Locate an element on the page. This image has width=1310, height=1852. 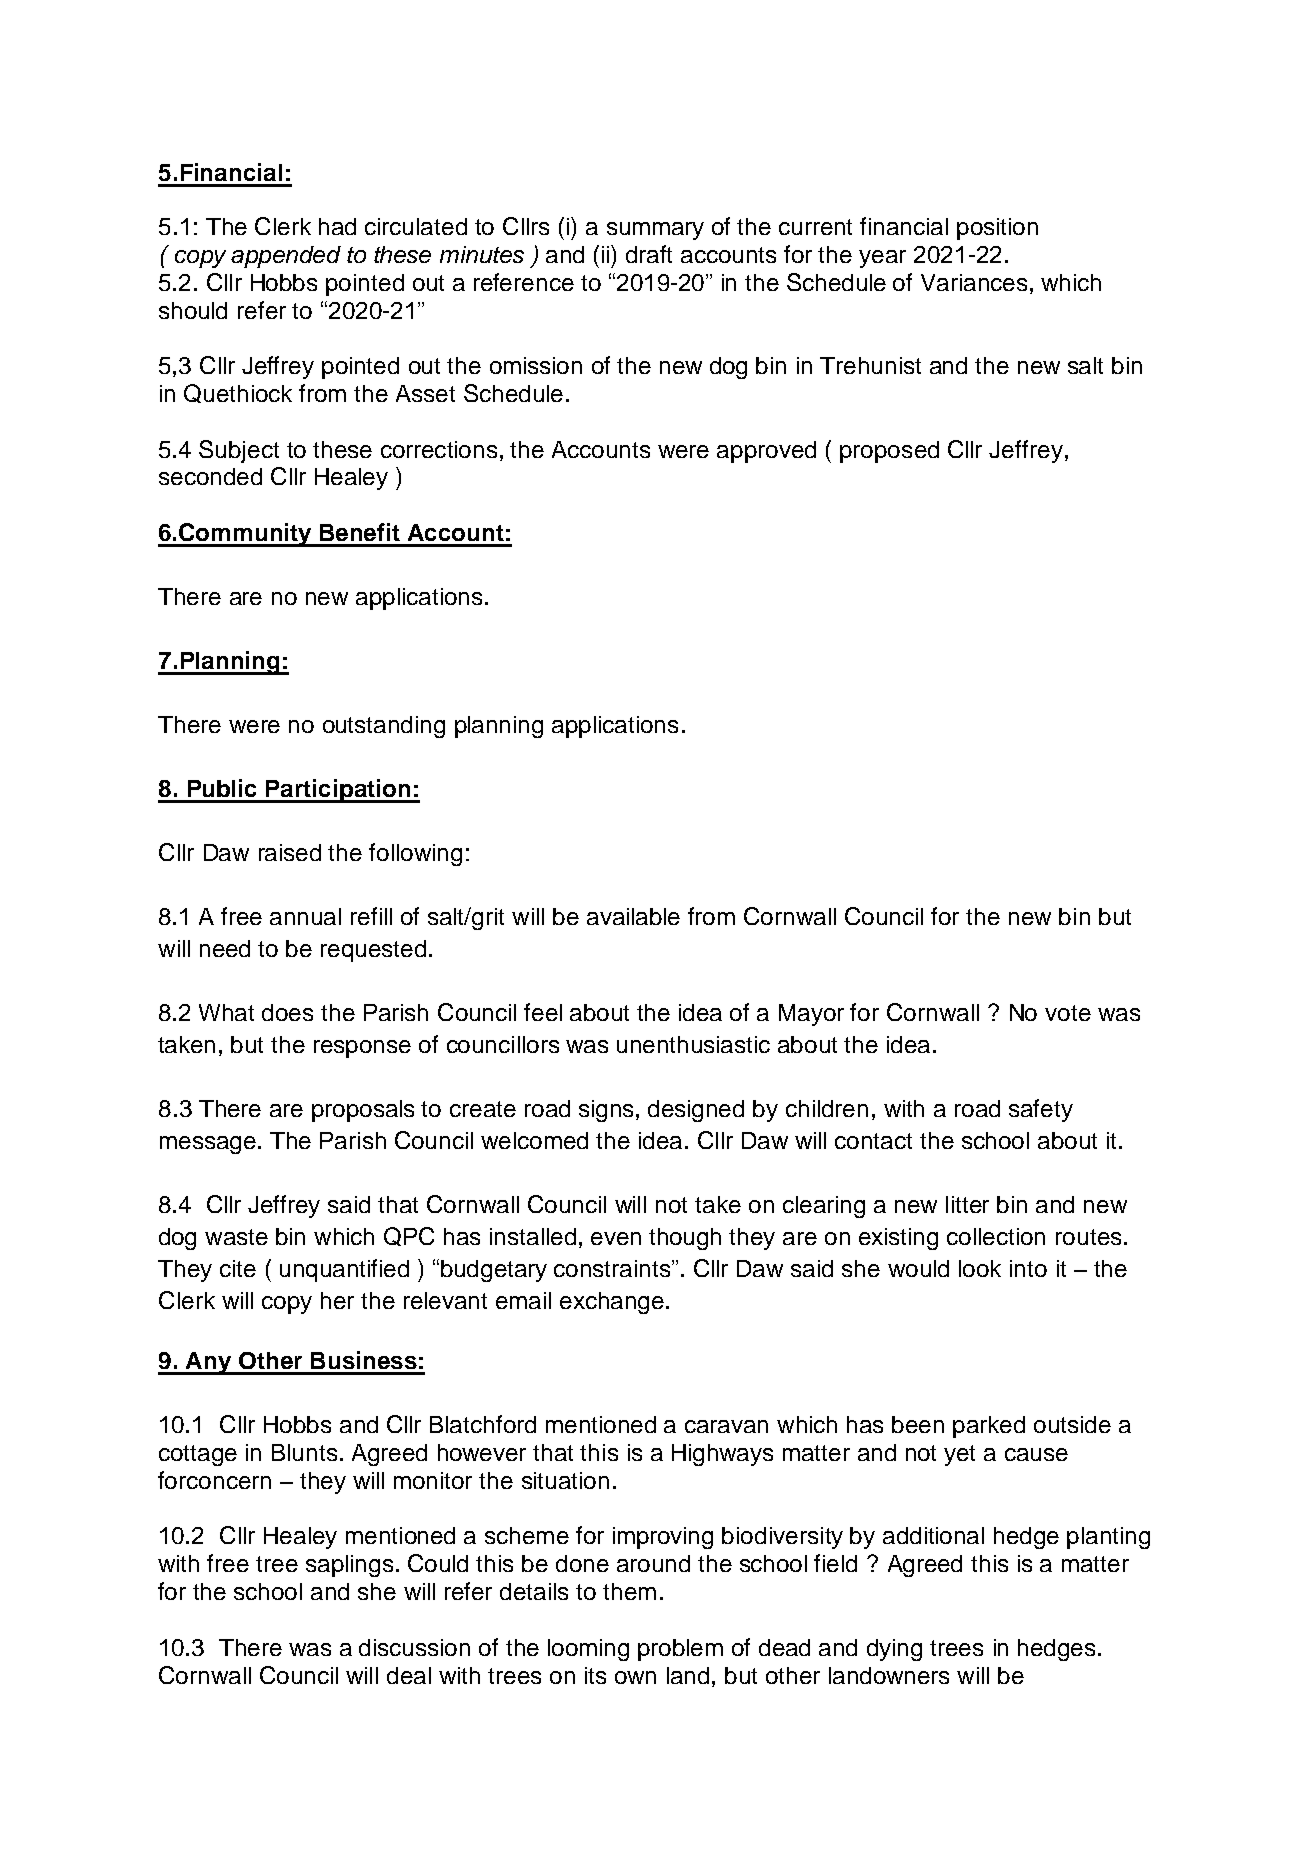
available is located at coordinates (633, 916).
